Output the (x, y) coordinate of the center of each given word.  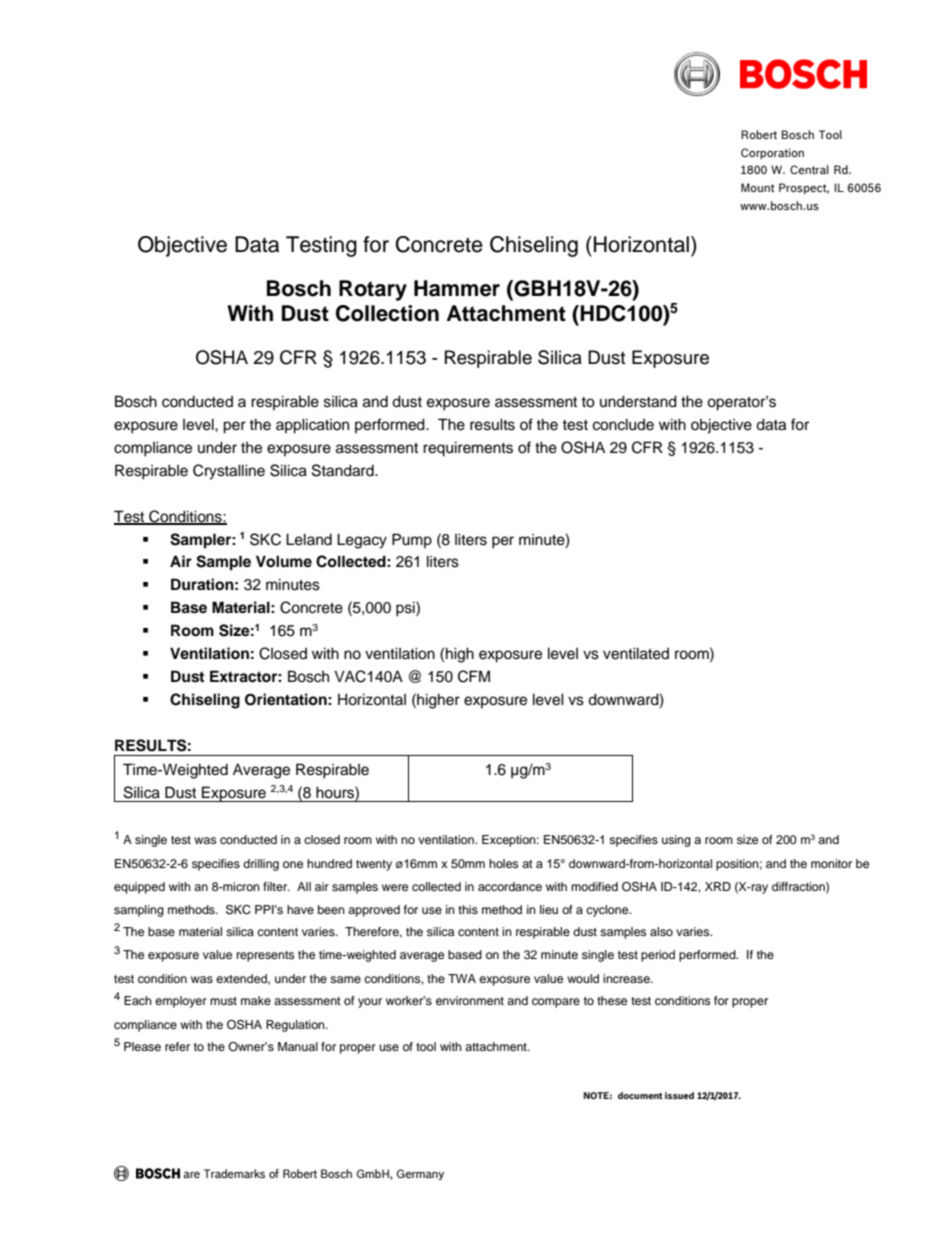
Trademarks (234, 1173)
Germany (420, 1174)
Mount (758, 187)
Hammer (457, 288)
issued (679, 1095)
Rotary (373, 290)
